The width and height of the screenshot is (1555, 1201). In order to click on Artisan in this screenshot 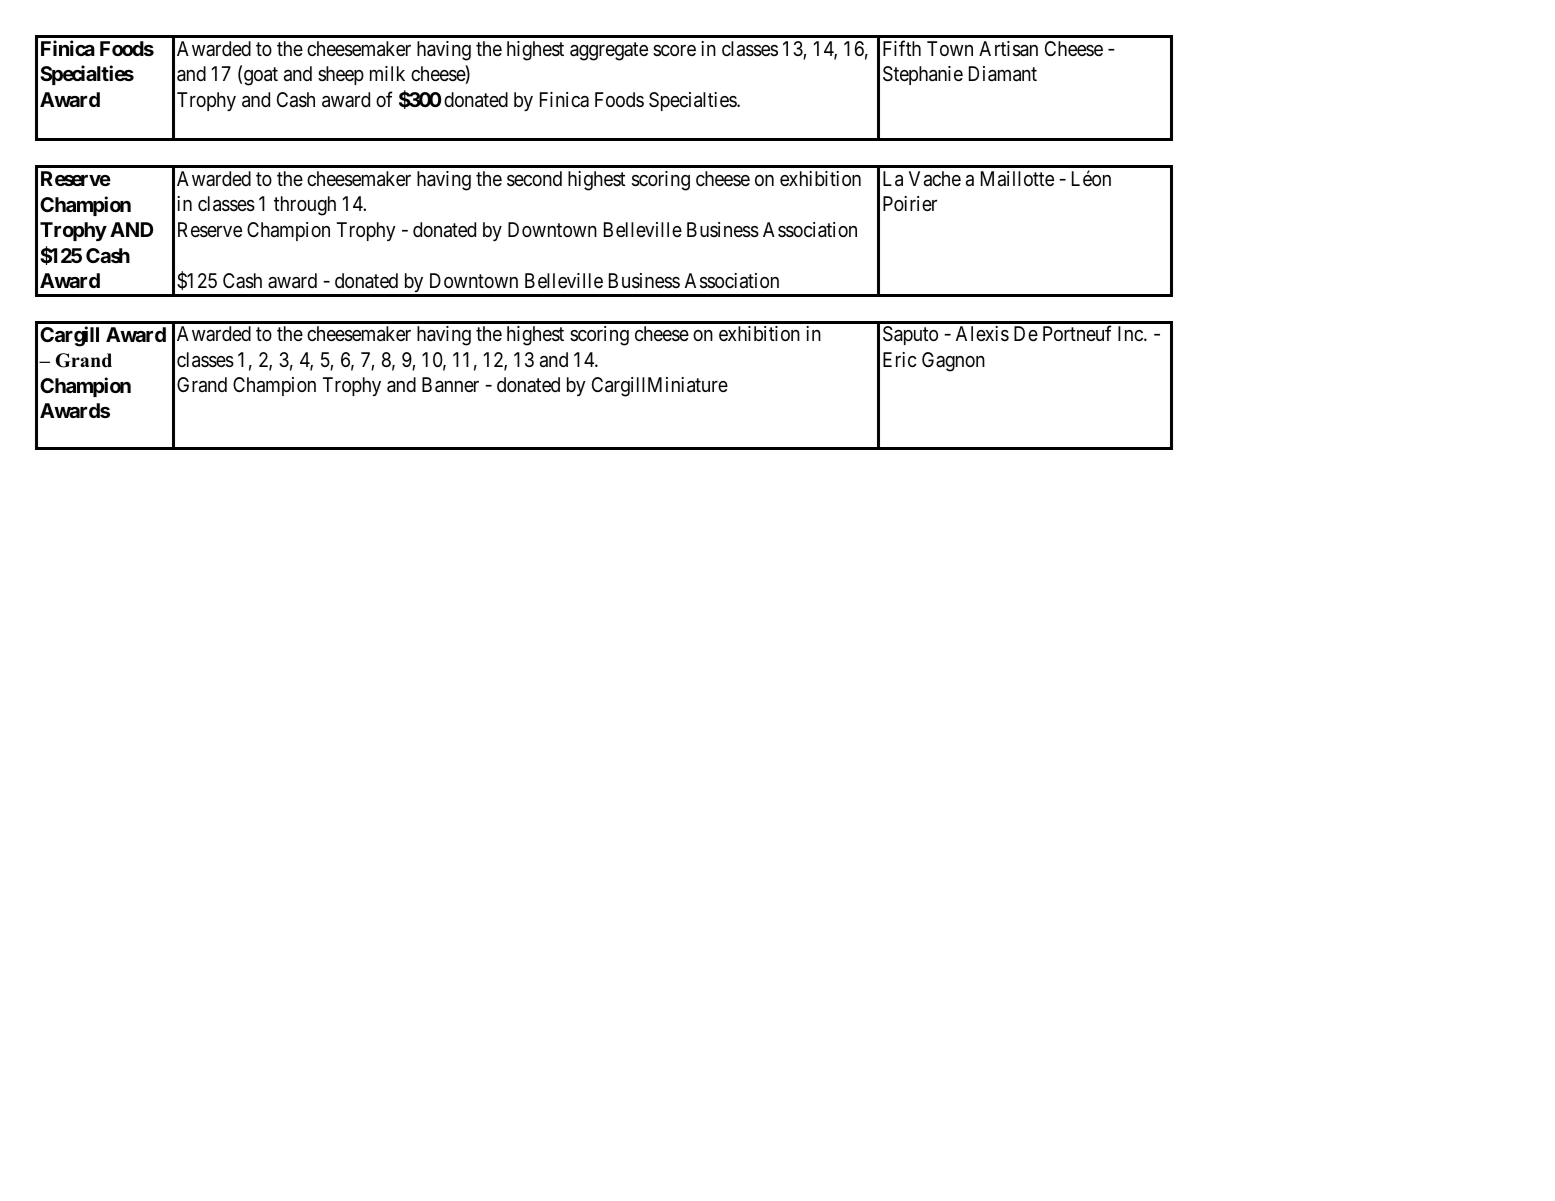, I will do `click(1008, 49)`.
